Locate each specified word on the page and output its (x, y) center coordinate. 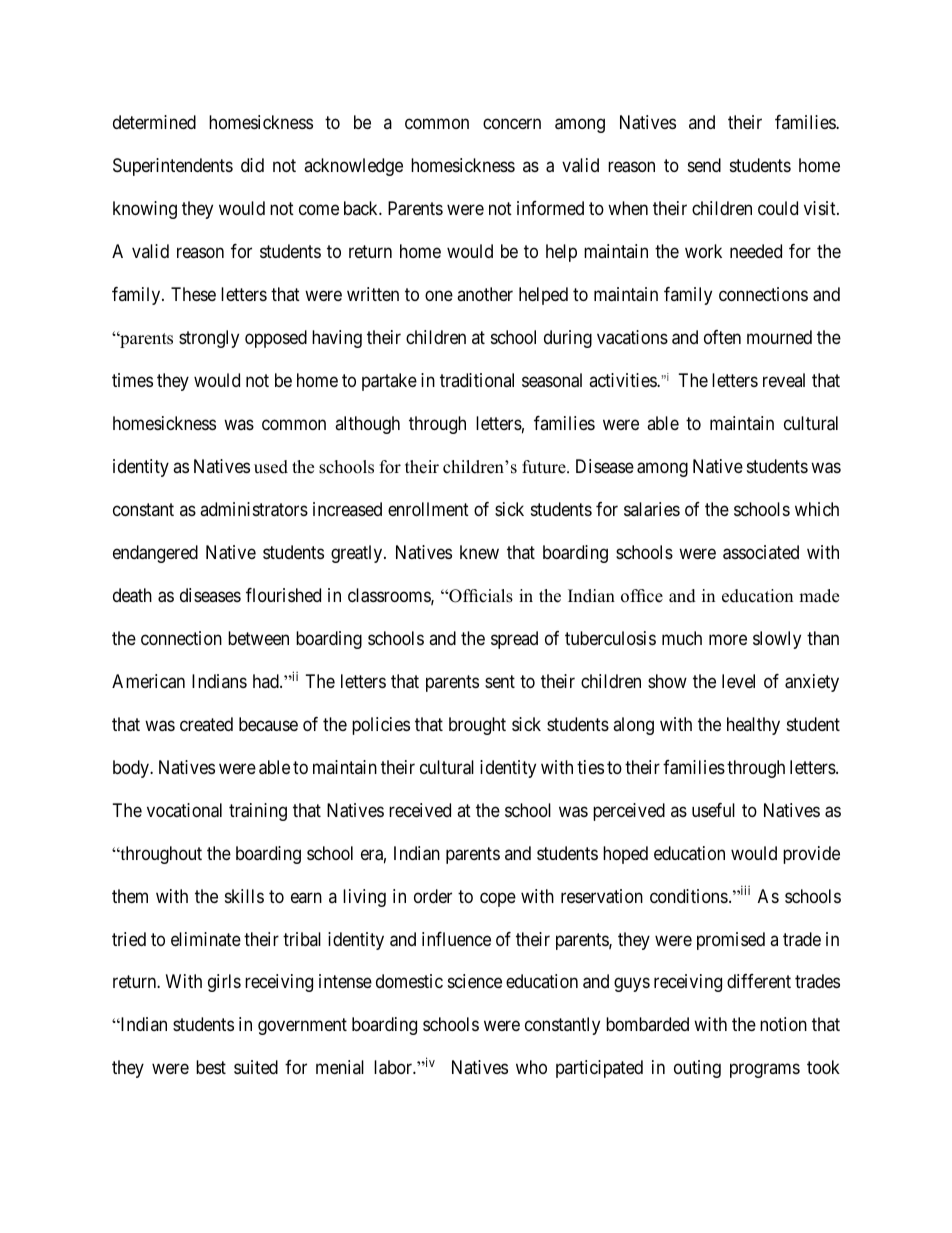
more (728, 639)
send (704, 165)
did (252, 165)
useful (713, 810)
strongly (209, 339)
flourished (283, 595)
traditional (477, 380)
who (531, 1067)
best (211, 1067)
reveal (784, 380)
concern (512, 123)
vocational (184, 810)
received (420, 810)
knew (479, 552)
